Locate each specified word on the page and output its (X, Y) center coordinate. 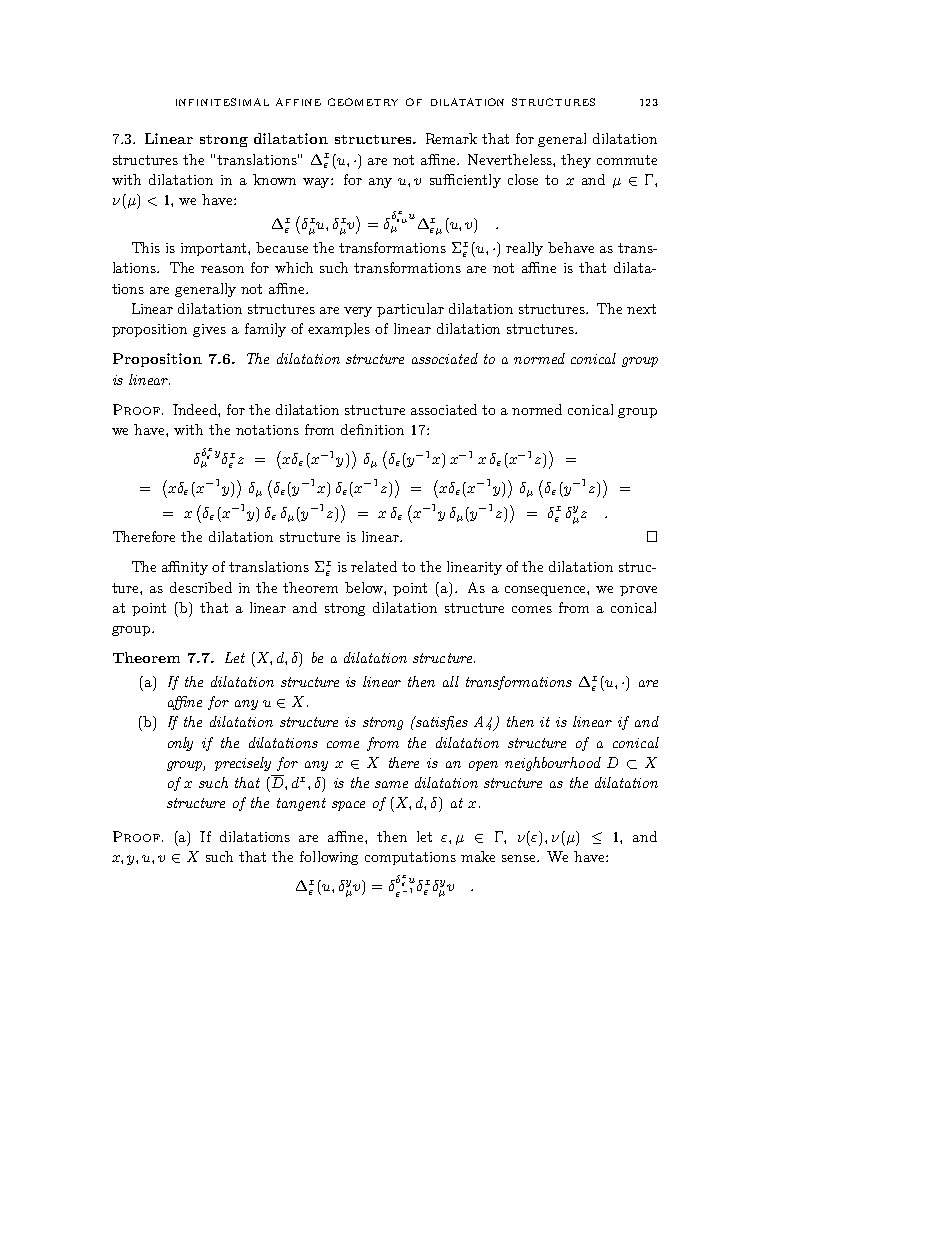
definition (372, 429)
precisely (243, 764)
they (576, 161)
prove (638, 591)
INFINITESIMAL (222, 102)
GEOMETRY (363, 102)
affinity (185, 568)
